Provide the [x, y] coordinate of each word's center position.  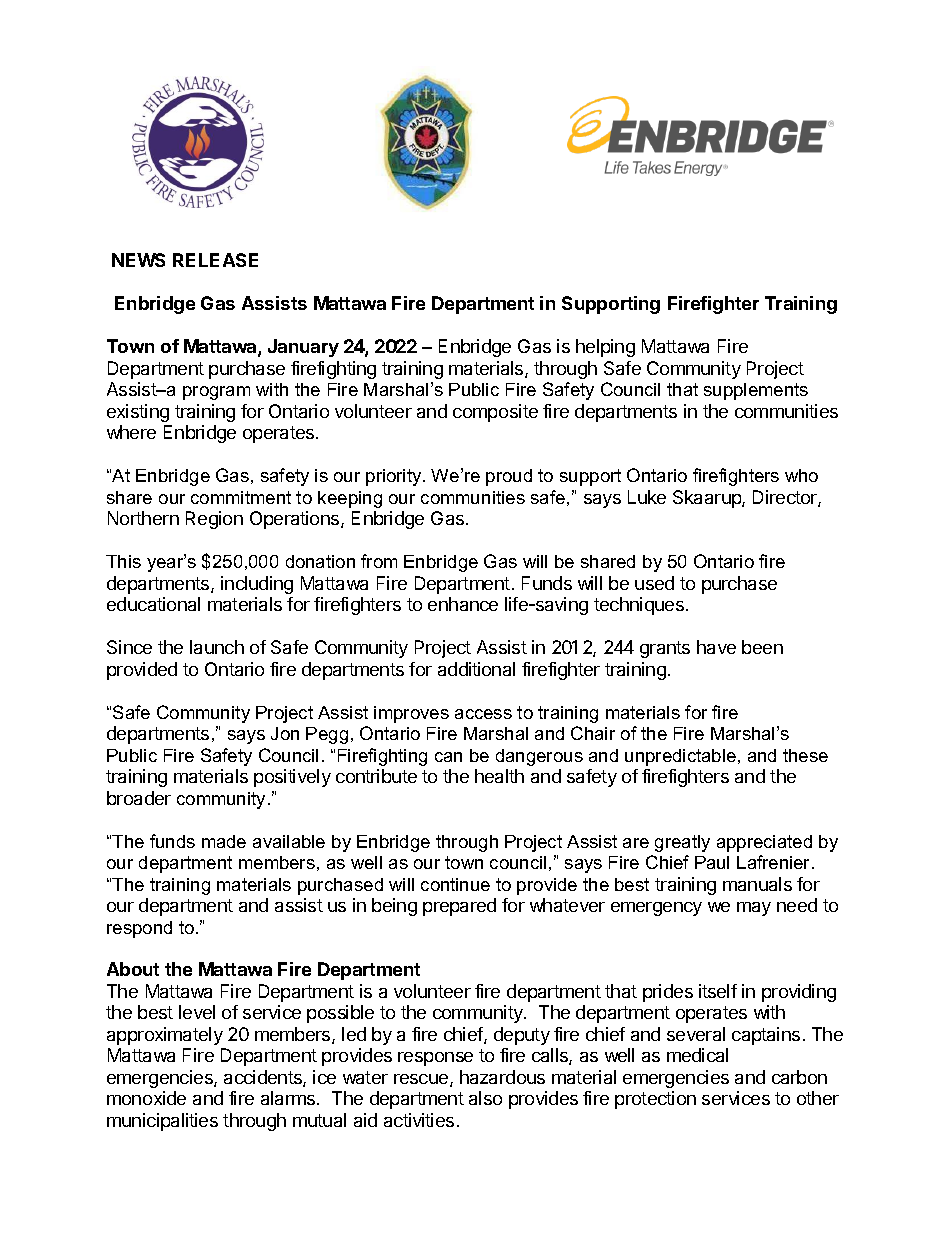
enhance [463, 604]
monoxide [146, 1098]
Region [214, 520]
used [654, 583]
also [485, 1098]
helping [605, 348]
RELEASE [215, 260]
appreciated [764, 843]
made [224, 841]
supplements [756, 391]
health [499, 776]
